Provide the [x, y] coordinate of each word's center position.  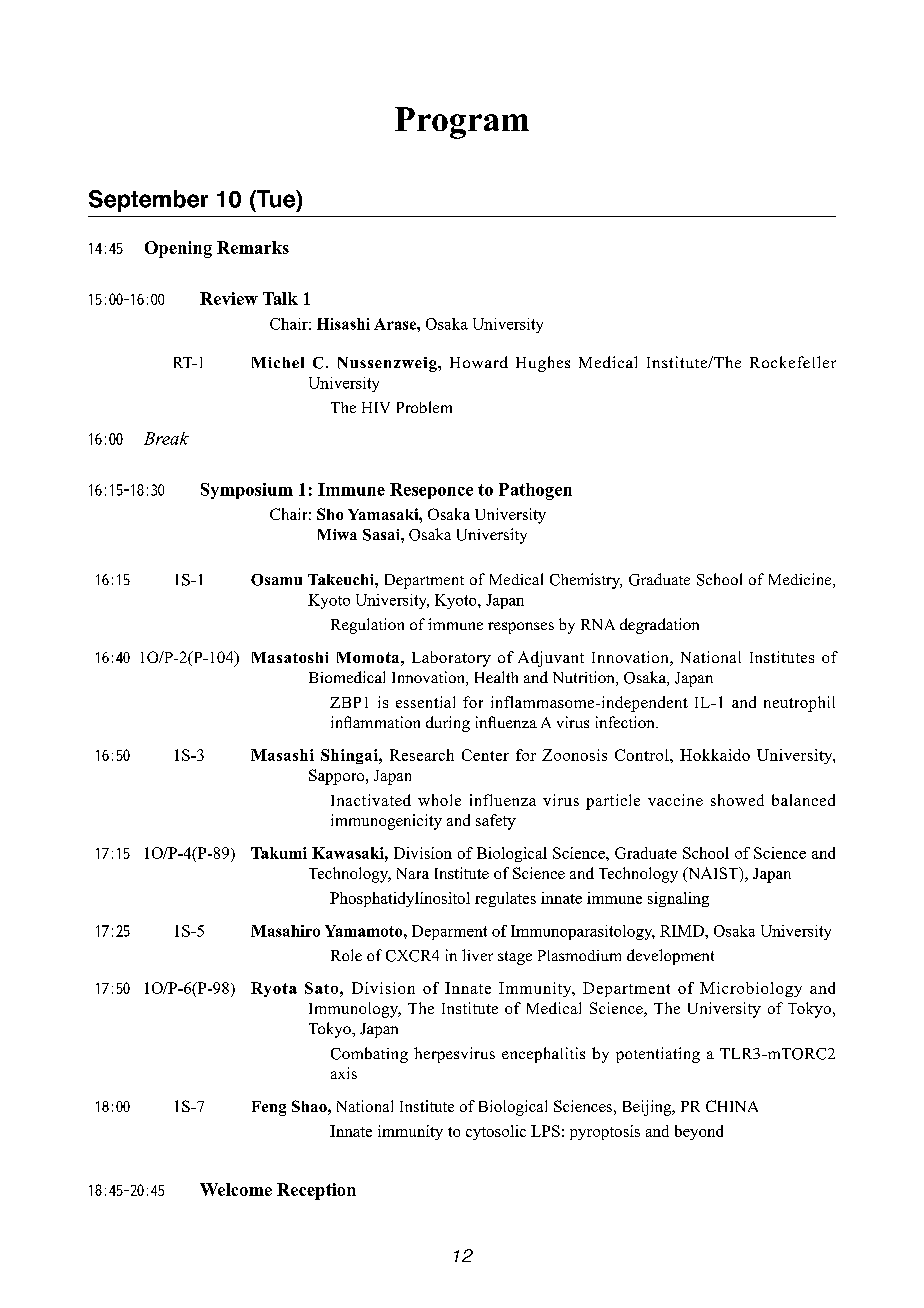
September [148, 201]
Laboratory [451, 659]
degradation [659, 626]
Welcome [236, 1189]
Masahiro [285, 931]
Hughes [543, 364]
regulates [505, 899]
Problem [424, 407]
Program [462, 123]
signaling [678, 899]
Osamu [276, 580]
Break [166, 438]
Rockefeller [793, 362]
